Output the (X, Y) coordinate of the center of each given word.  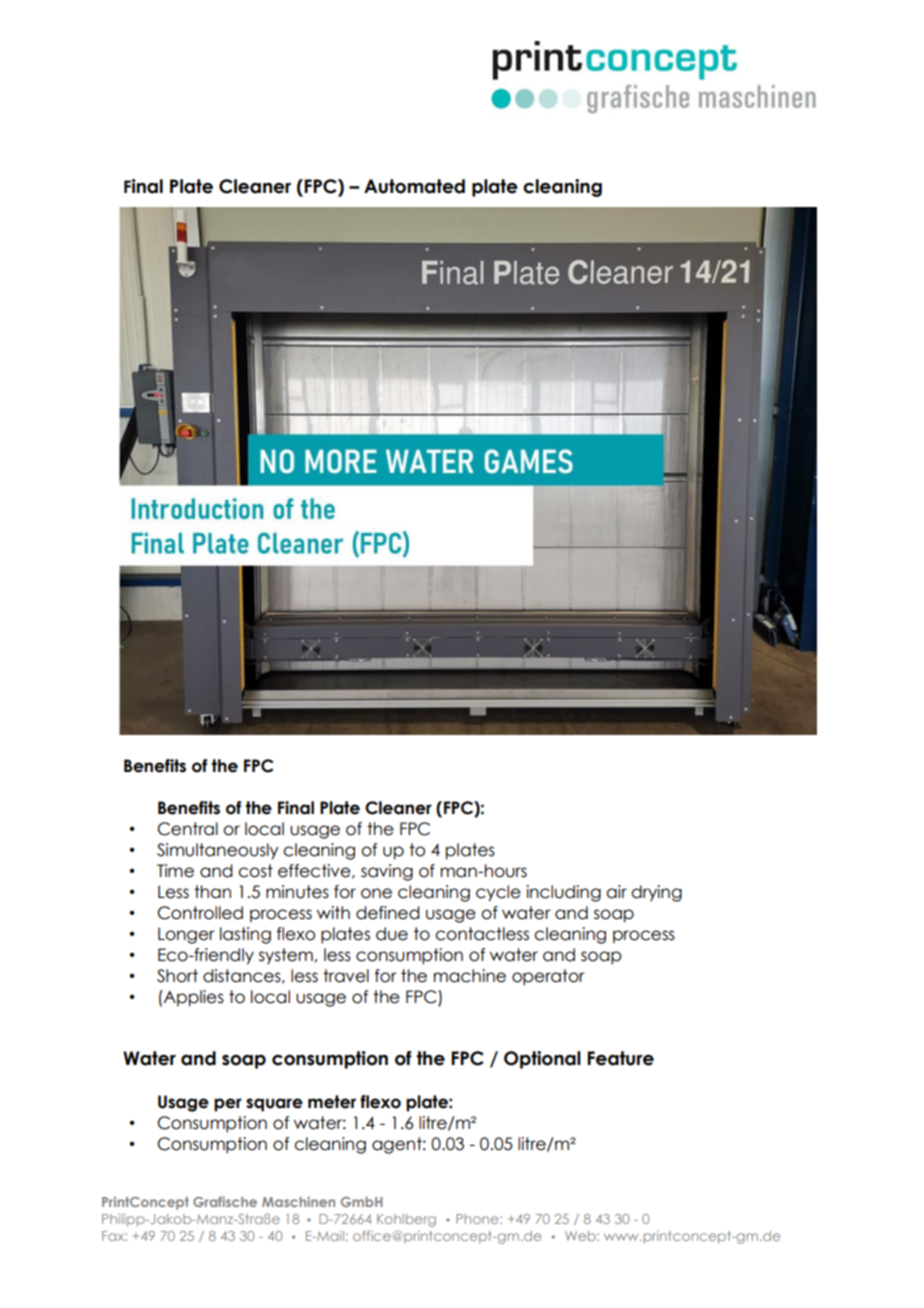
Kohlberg (406, 1220)
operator (548, 977)
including (563, 893)
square (274, 1105)
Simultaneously (217, 851)
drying (656, 893)
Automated (414, 186)
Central (188, 829)
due (392, 934)
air (616, 892)
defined (387, 913)
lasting (245, 935)
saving (387, 872)
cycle (498, 893)
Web (581, 1236)
